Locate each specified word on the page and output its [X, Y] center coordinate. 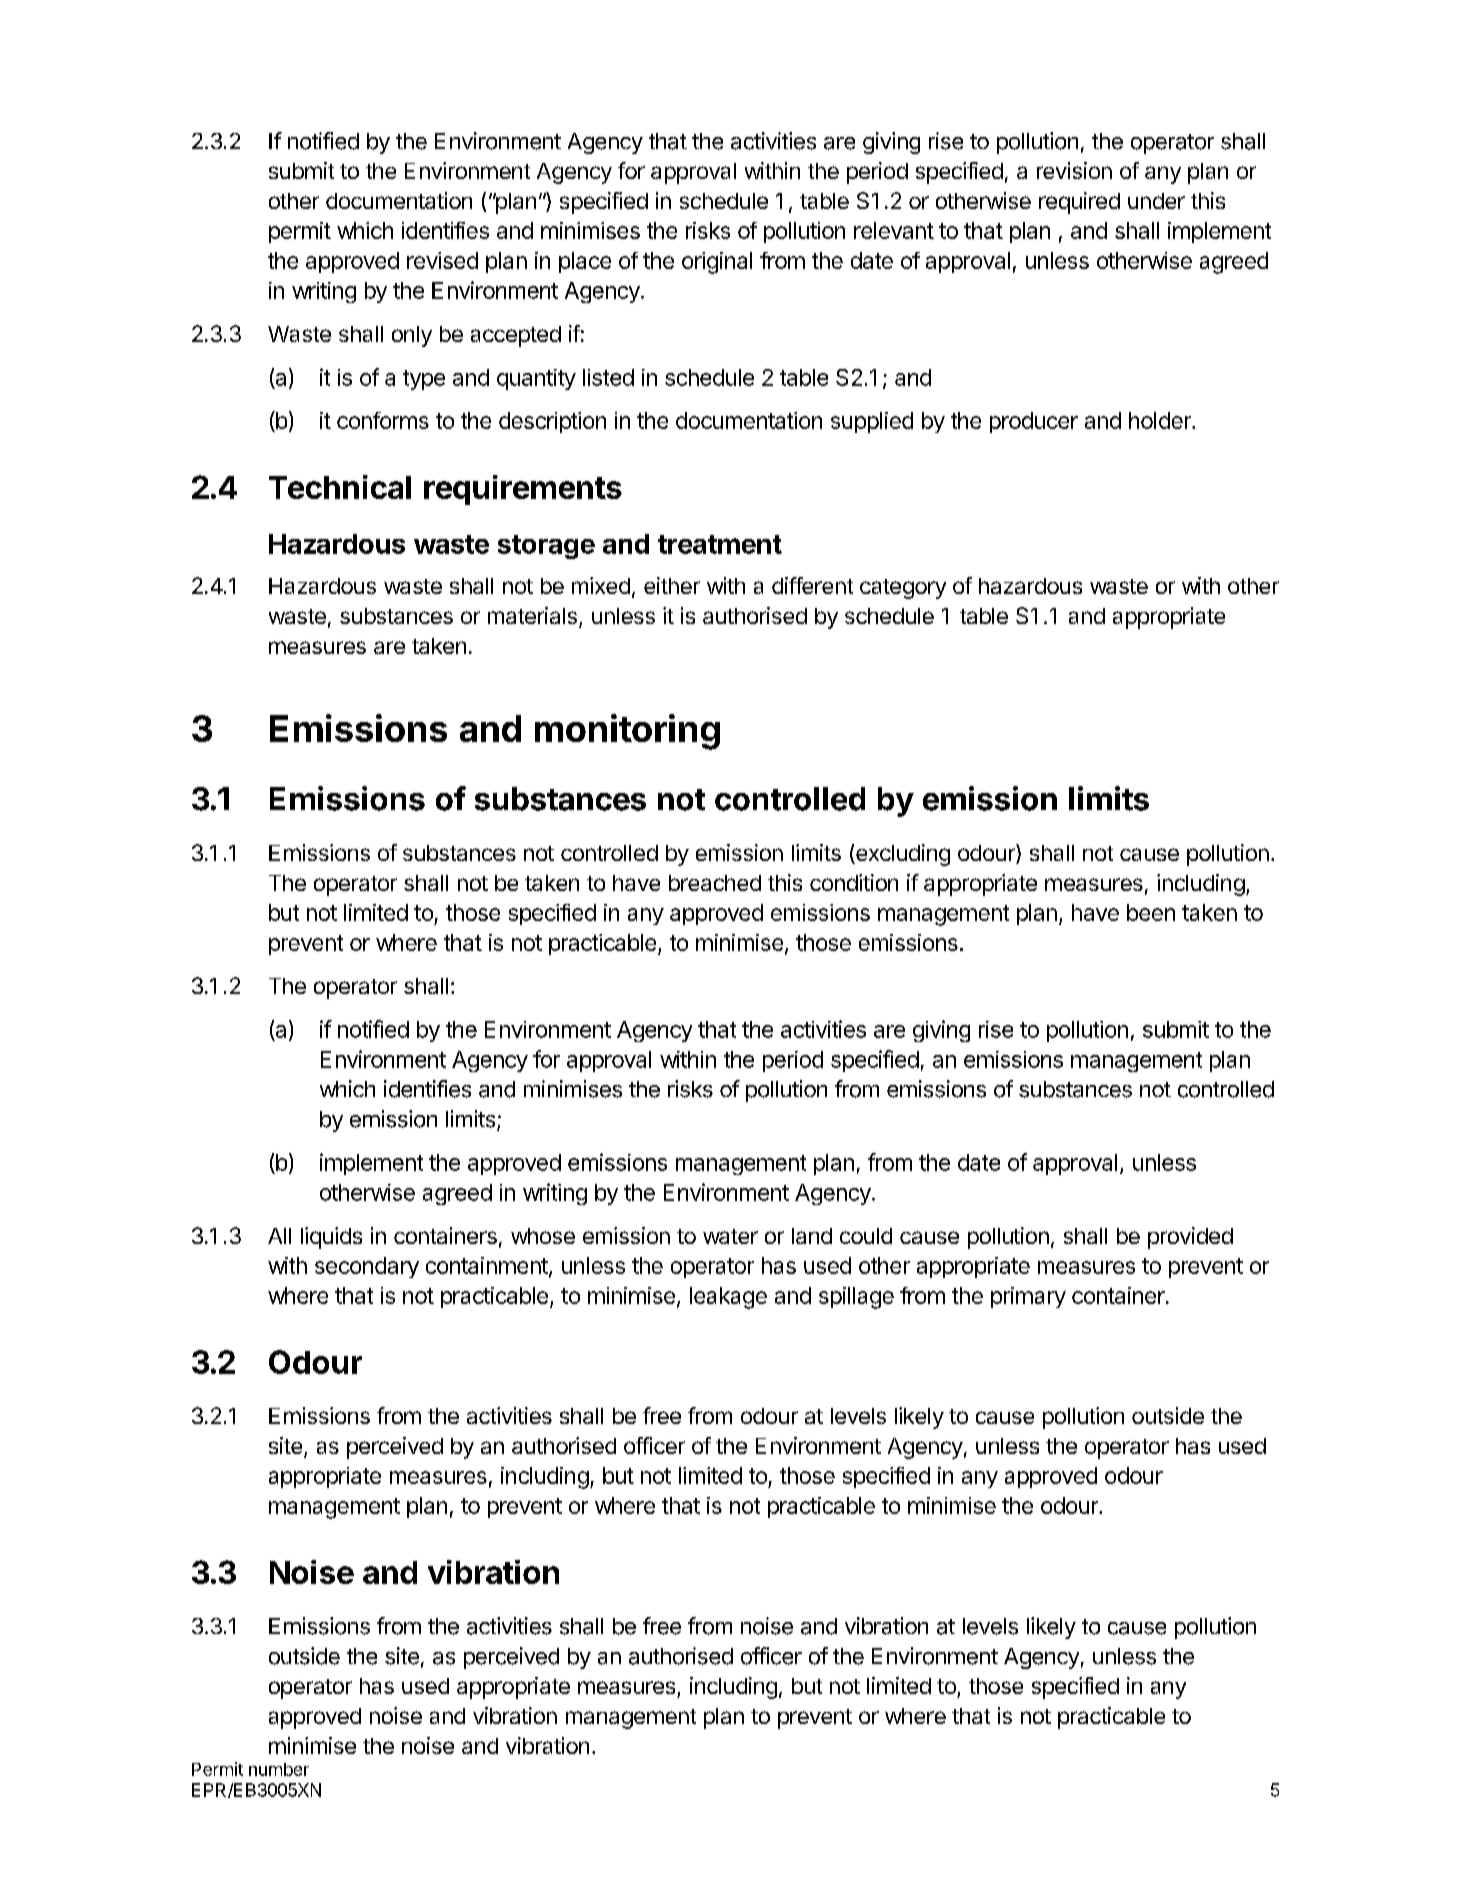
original [717, 263]
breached [715, 883]
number [279, 1769]
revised [442, 260]
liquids [331, 1238]
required [1079, 203]
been [1151, 912]
